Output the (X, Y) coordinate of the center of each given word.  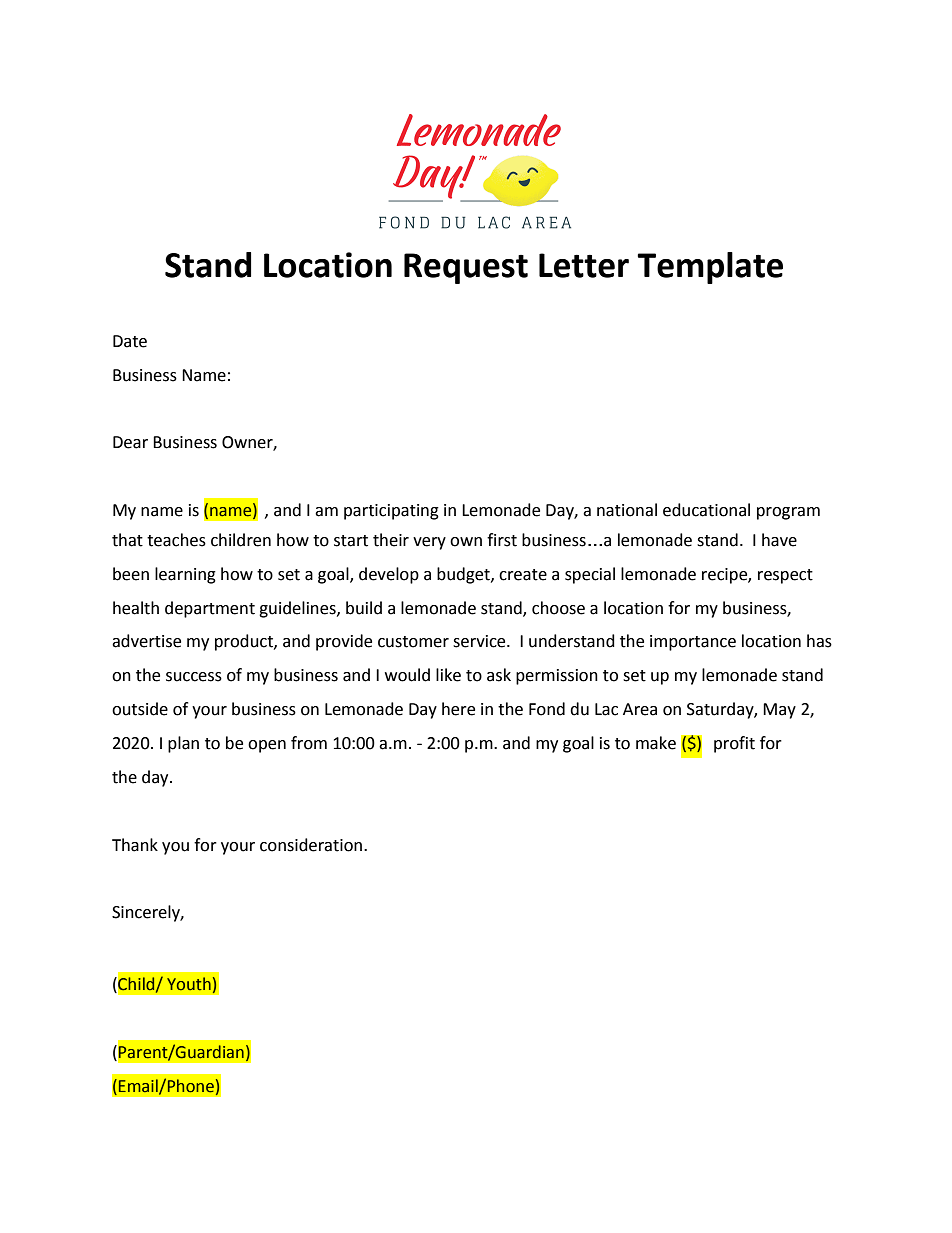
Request (466, 268)
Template (710, 268)
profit (734, 744)
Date (130, 341)
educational (706, 510)
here (458, 709)
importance (693, 643)
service (480, 641)
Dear (130, 442)
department (210, 609)
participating (391, 512)
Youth (189, 984)
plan (183, 744)
